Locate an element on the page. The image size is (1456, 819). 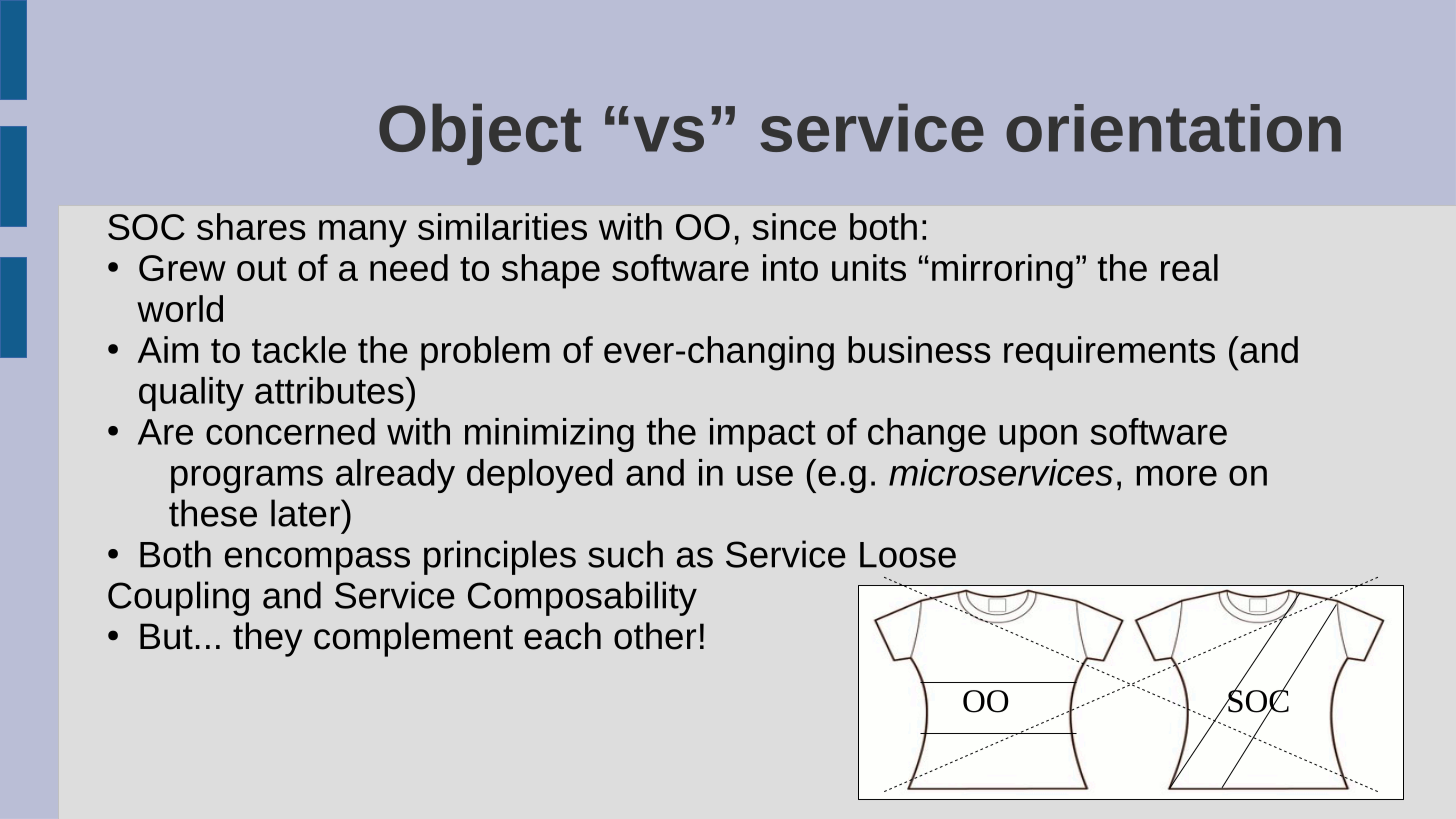
upon is located at coordinates (1038, 438).
